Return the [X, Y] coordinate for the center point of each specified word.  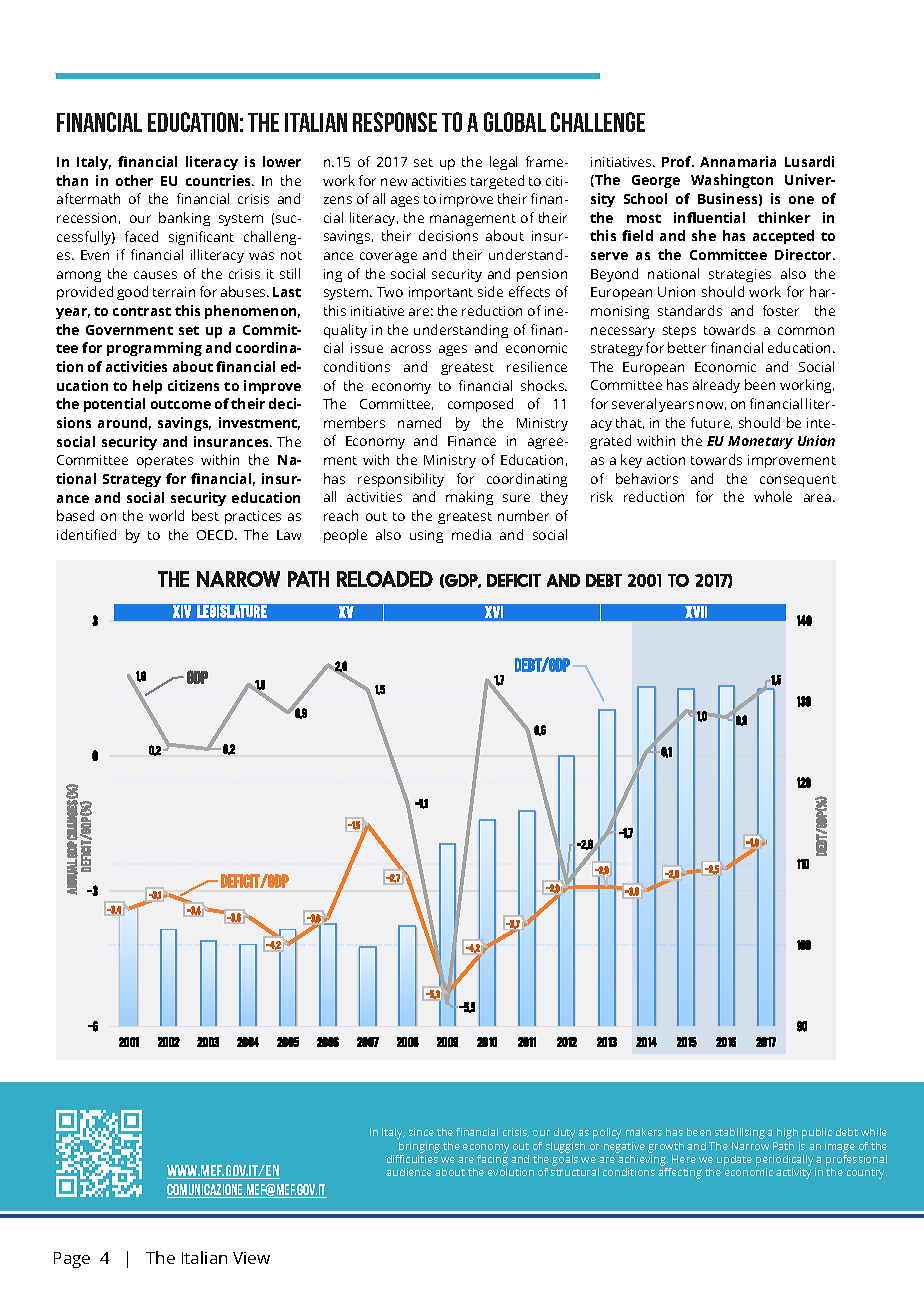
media [471, 534]
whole [773, 496]
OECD [216, 535]
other [134, 180]
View [251, 1258]
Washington [732, 181]
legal [503, 163]
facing [492, 1159]
